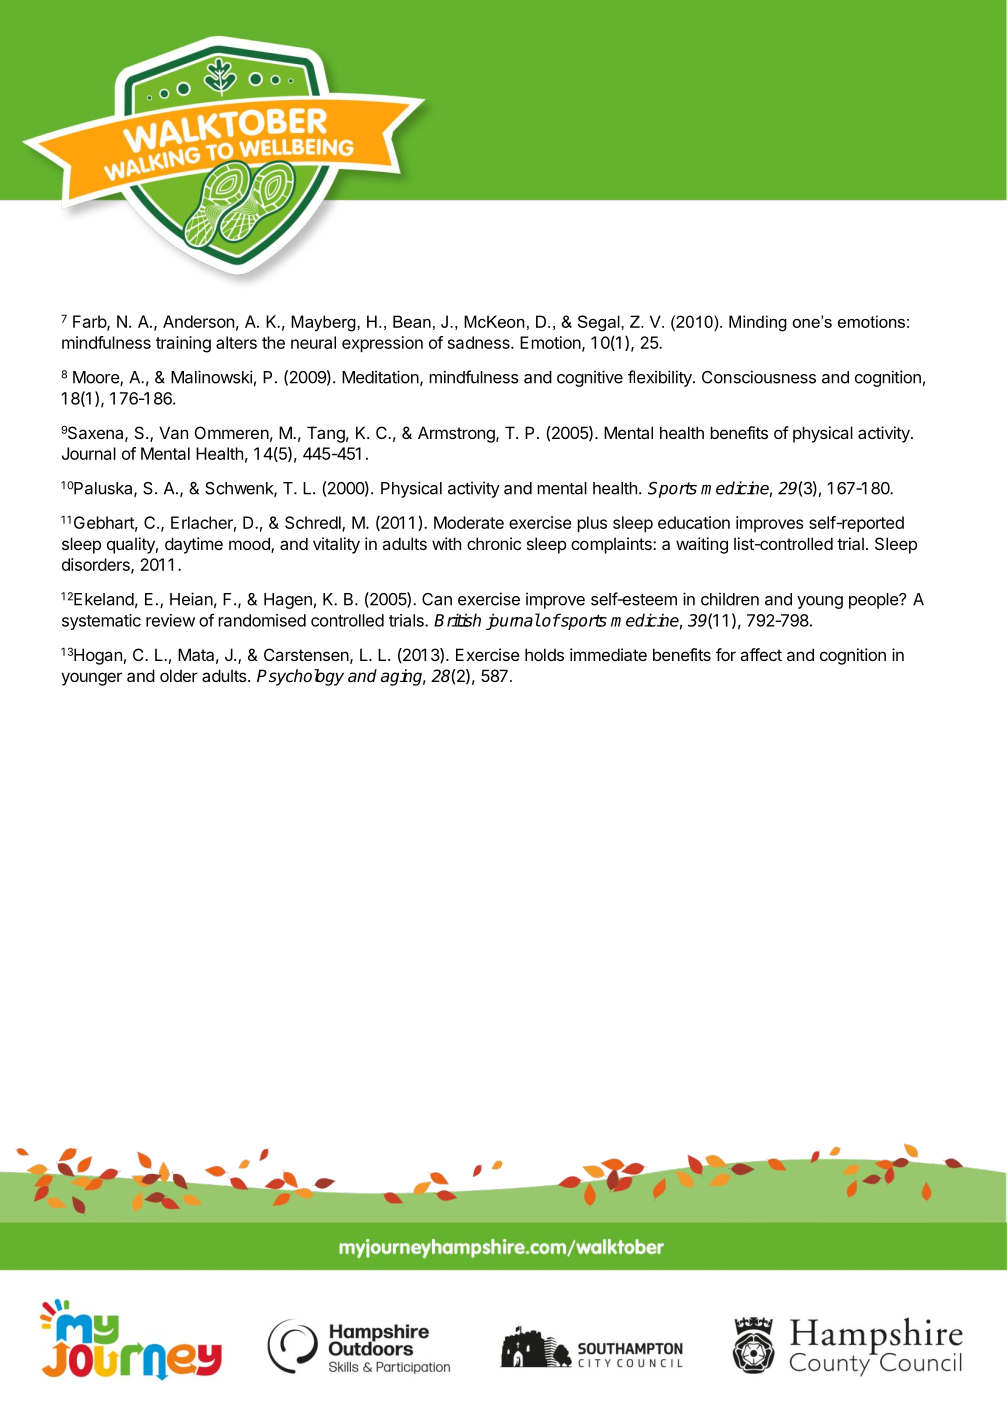  Describe the element at coordinates (761, 654) in the image. I see `affect` at that location.
